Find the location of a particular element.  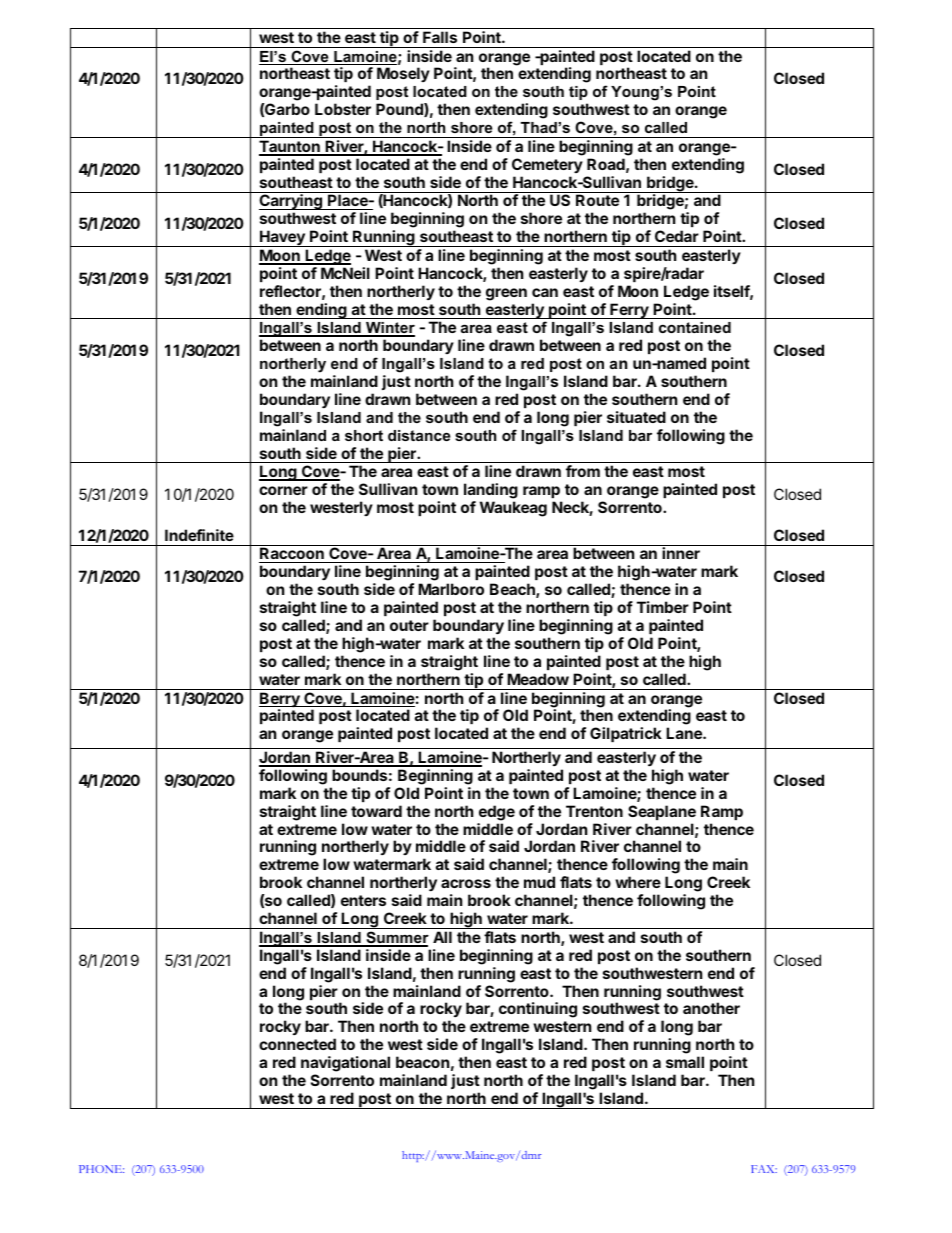

Cemetery is located at coordinates (547, 165).
